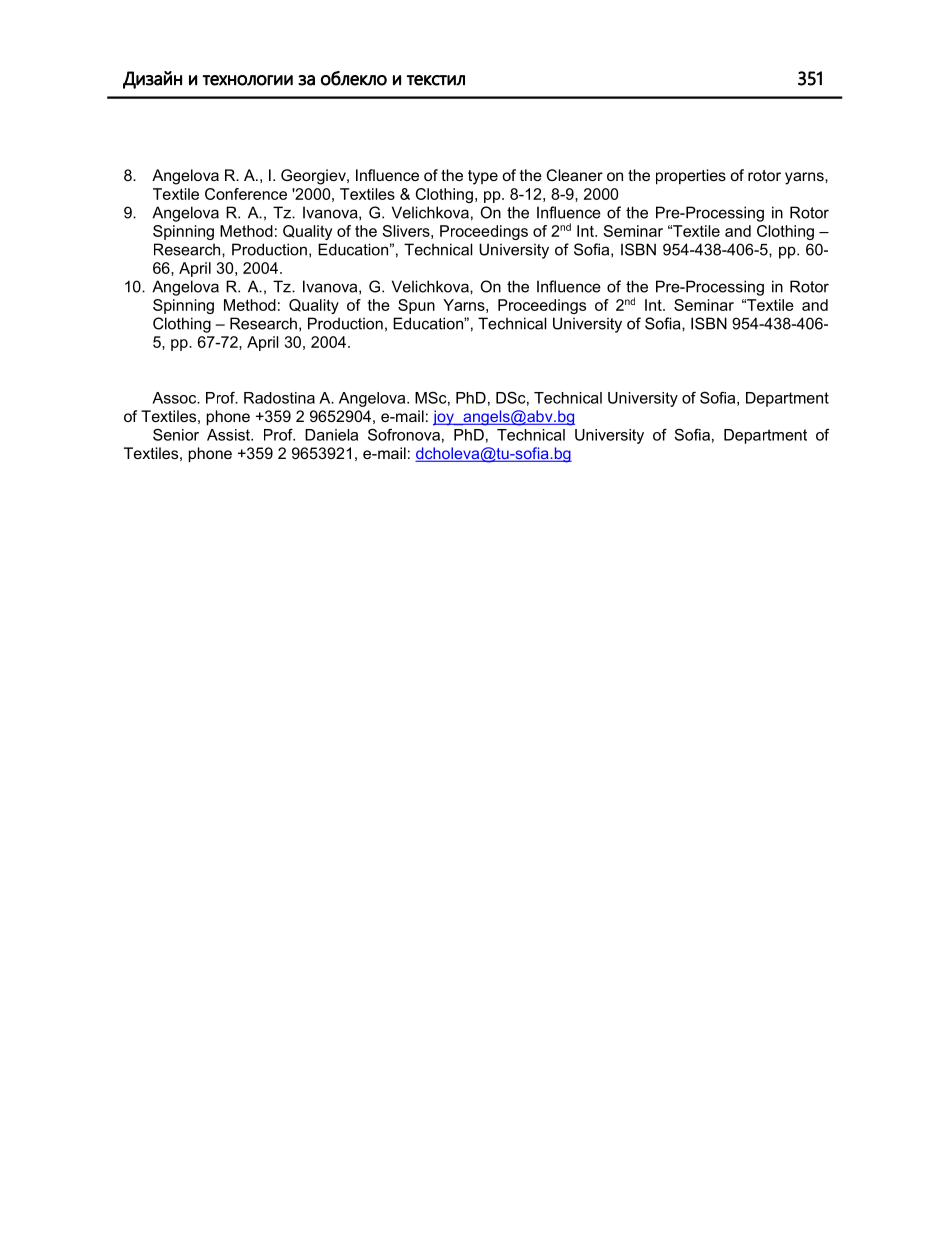 This screenshot has width=952, height=1233. What do you see at coordinates (176, 434) in the screenshot?
I see `Senior` at bounding box center [176, 434].
